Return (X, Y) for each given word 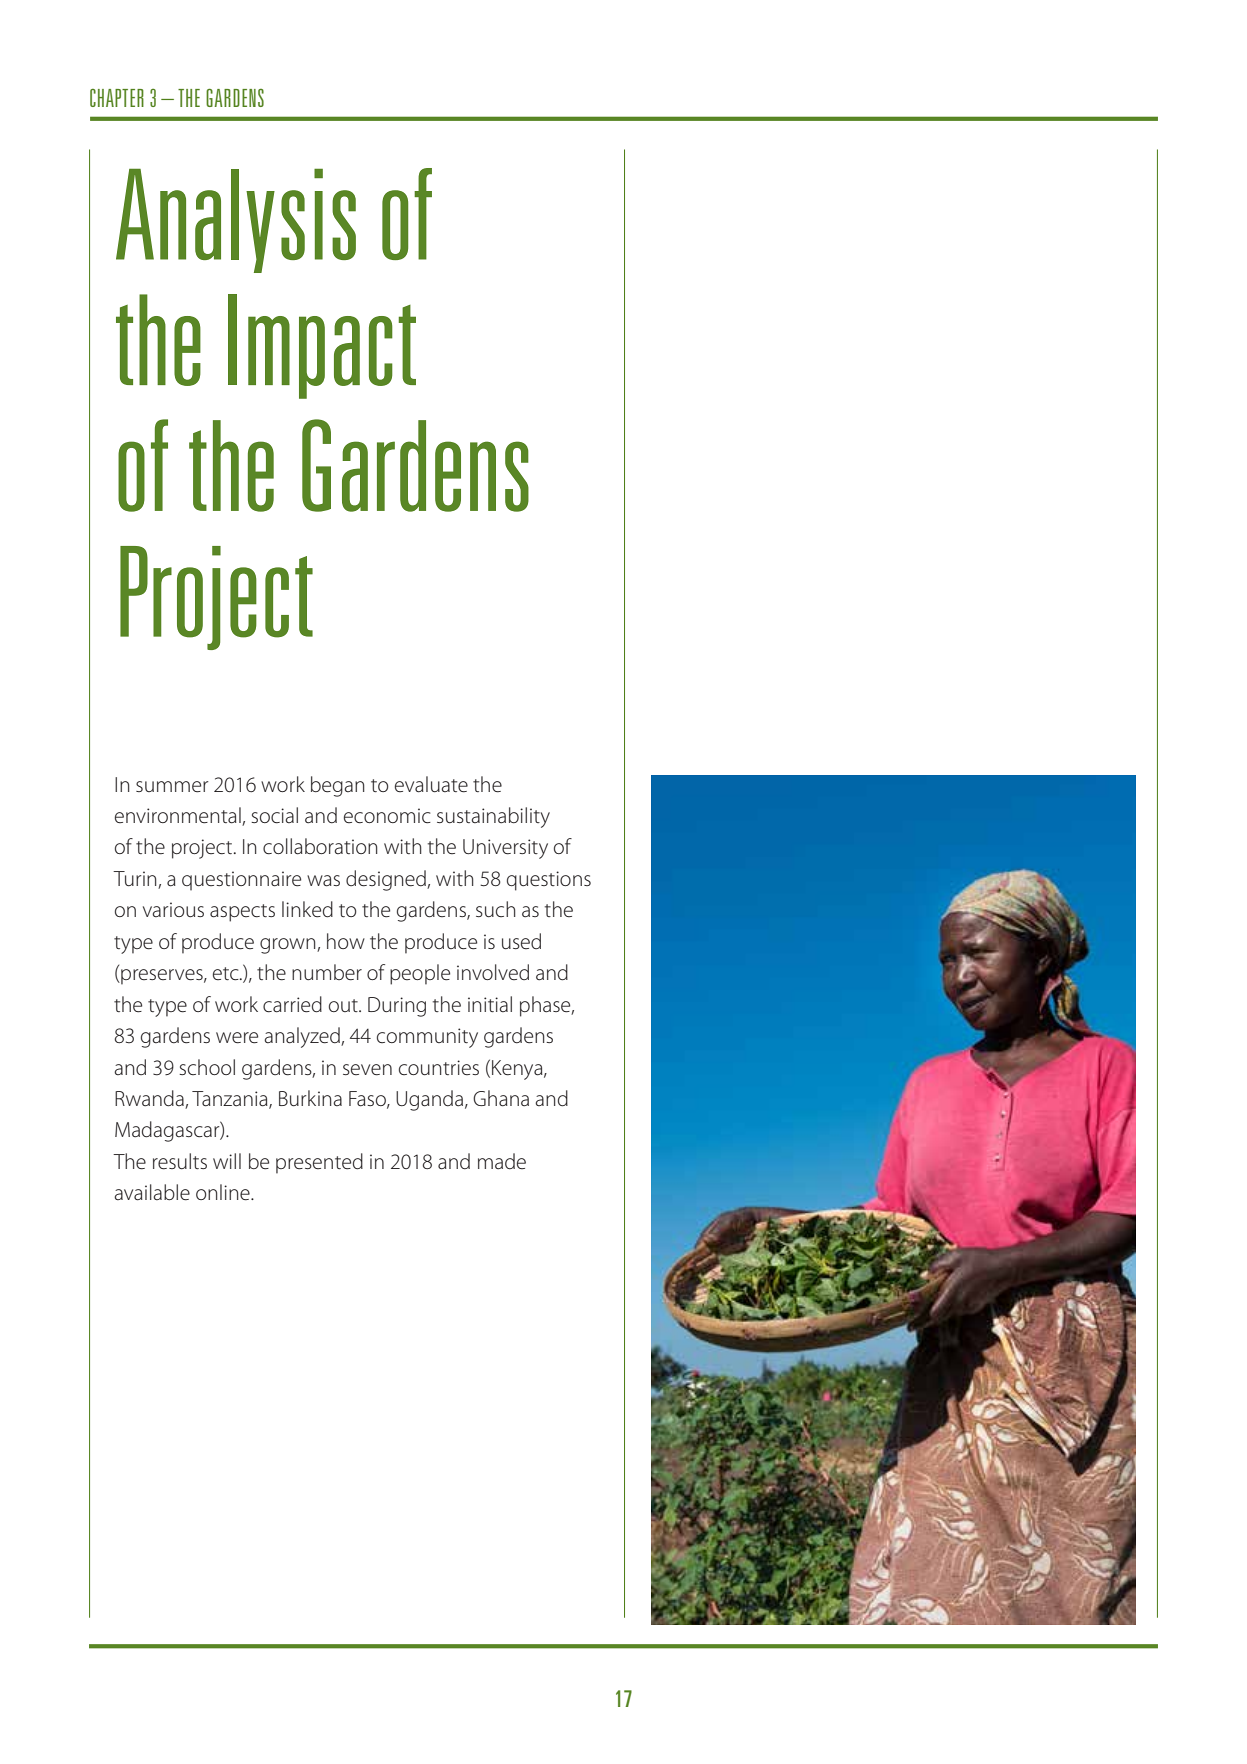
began (338, 786)
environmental (179, 816)
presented (319, 1163)
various (173, 909)
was (323, 881)
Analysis (236, 221)
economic (387, 816)
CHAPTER (117, 98)
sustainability (493, 817)
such (496, 909)
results (180, 1161)
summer (172, 787)
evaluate (431, 784)
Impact (322, 346)
